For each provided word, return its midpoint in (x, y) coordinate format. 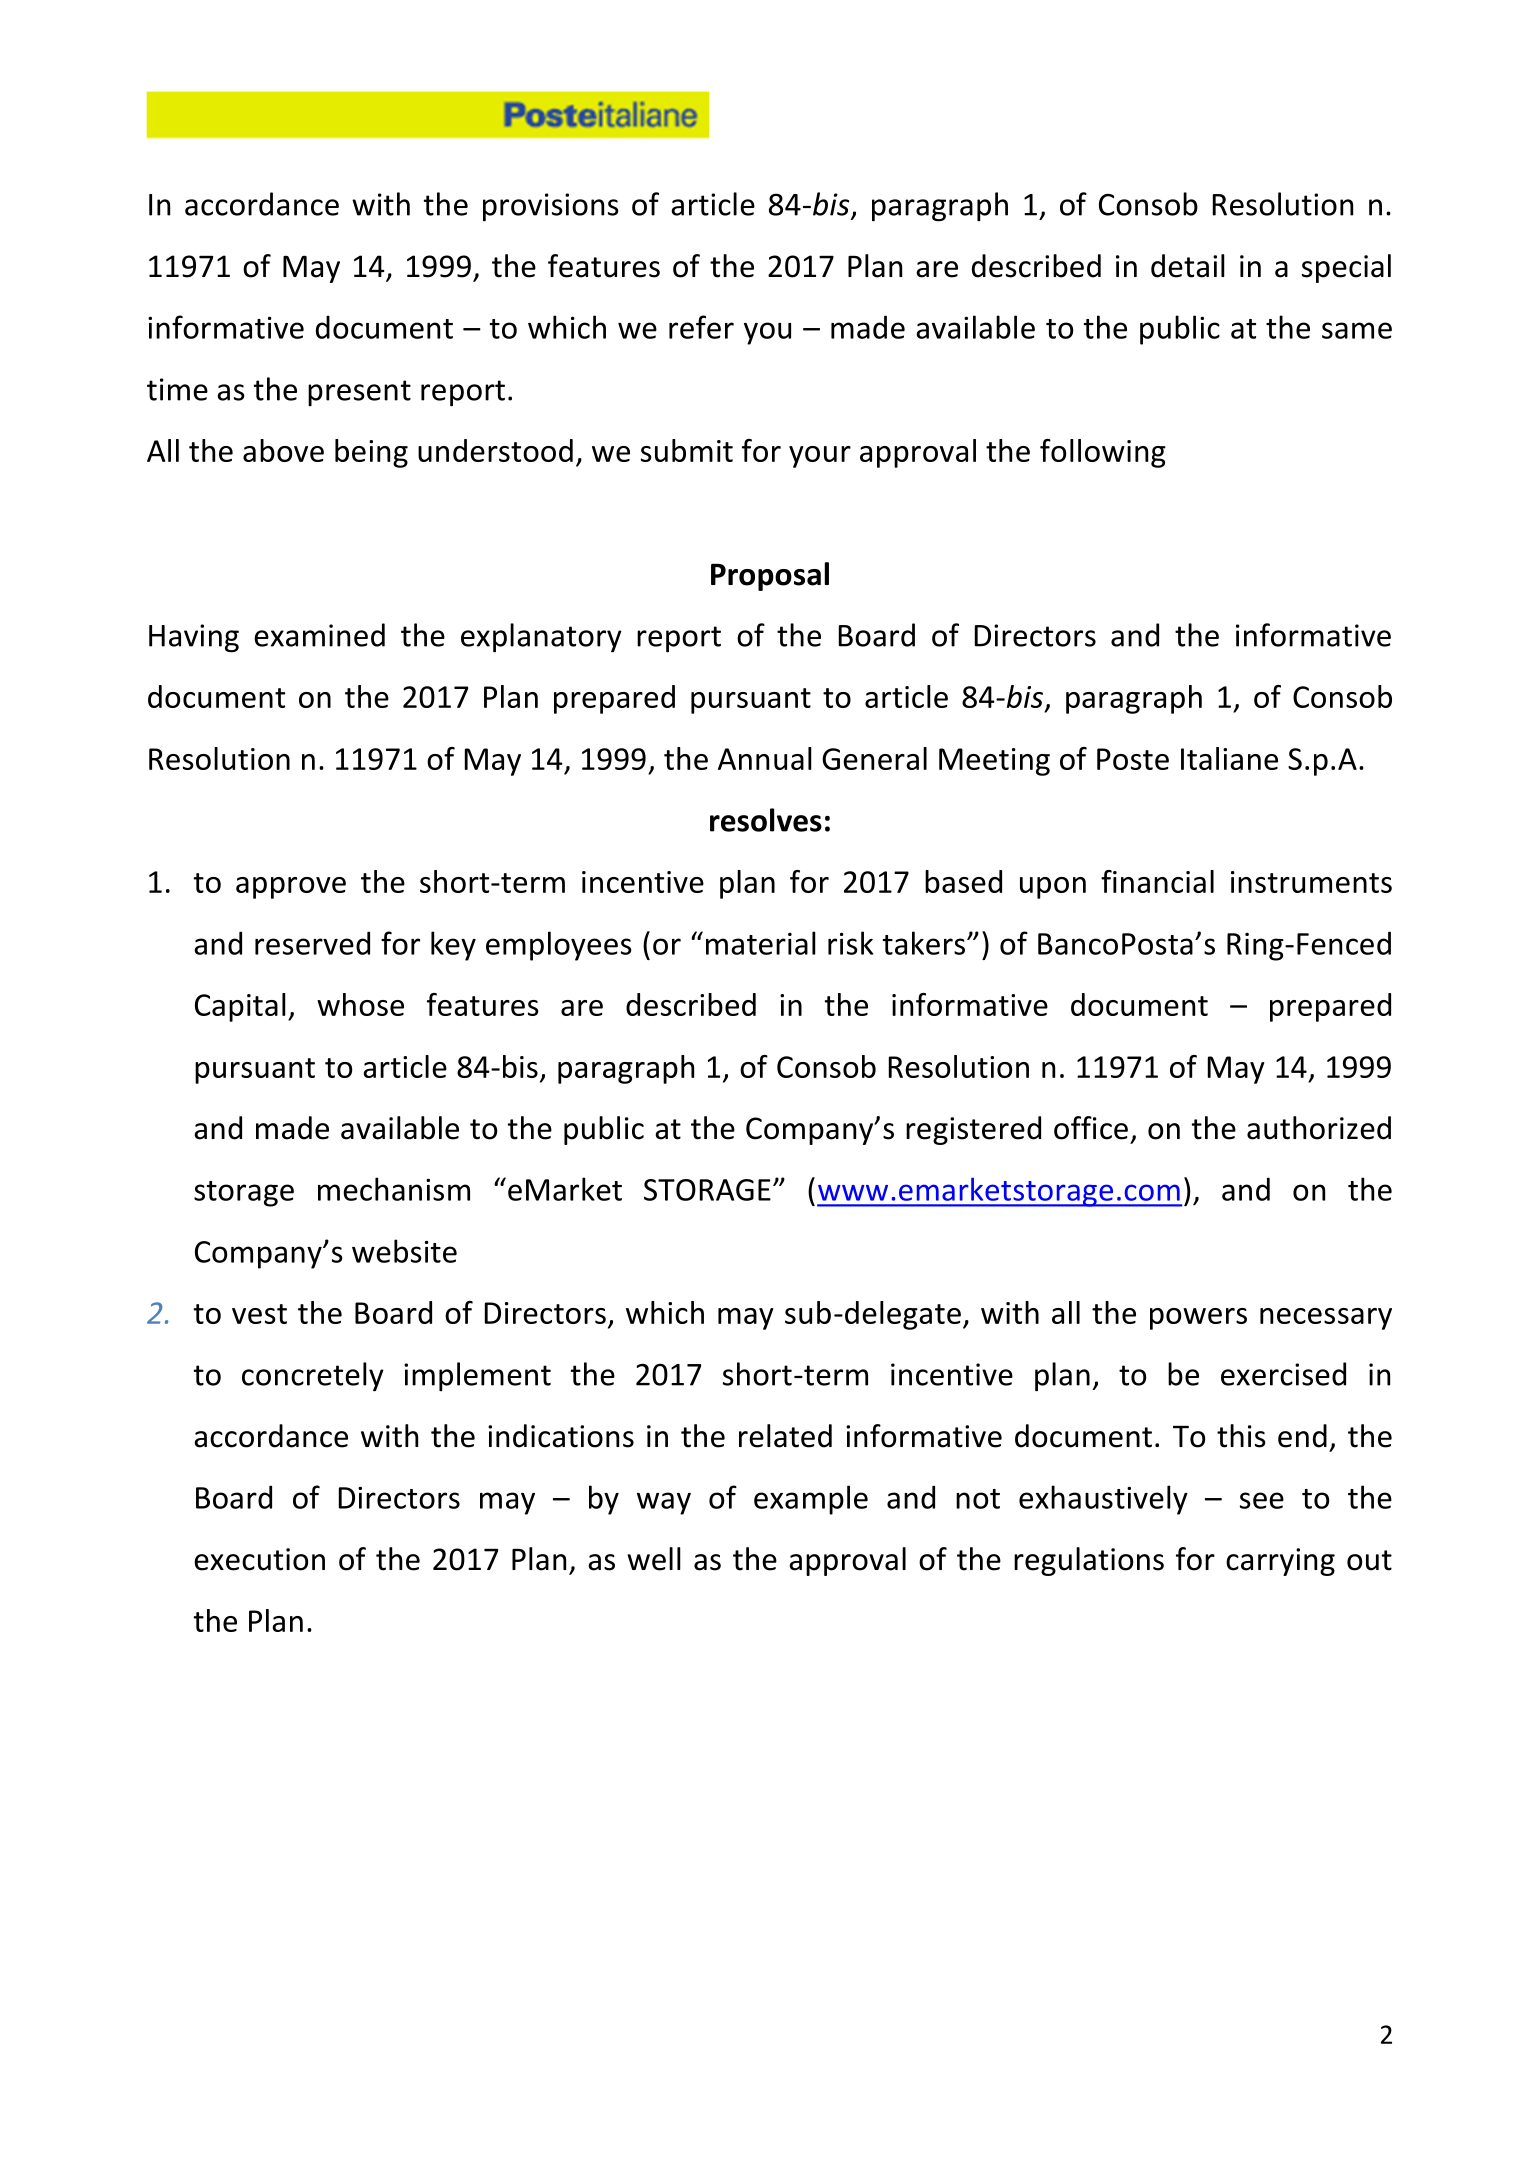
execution (259, 1559)
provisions (551, 207)
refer (701, 327)
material (761, 943)
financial (1157, 881)
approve (291, 888)
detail (1188, 266)
